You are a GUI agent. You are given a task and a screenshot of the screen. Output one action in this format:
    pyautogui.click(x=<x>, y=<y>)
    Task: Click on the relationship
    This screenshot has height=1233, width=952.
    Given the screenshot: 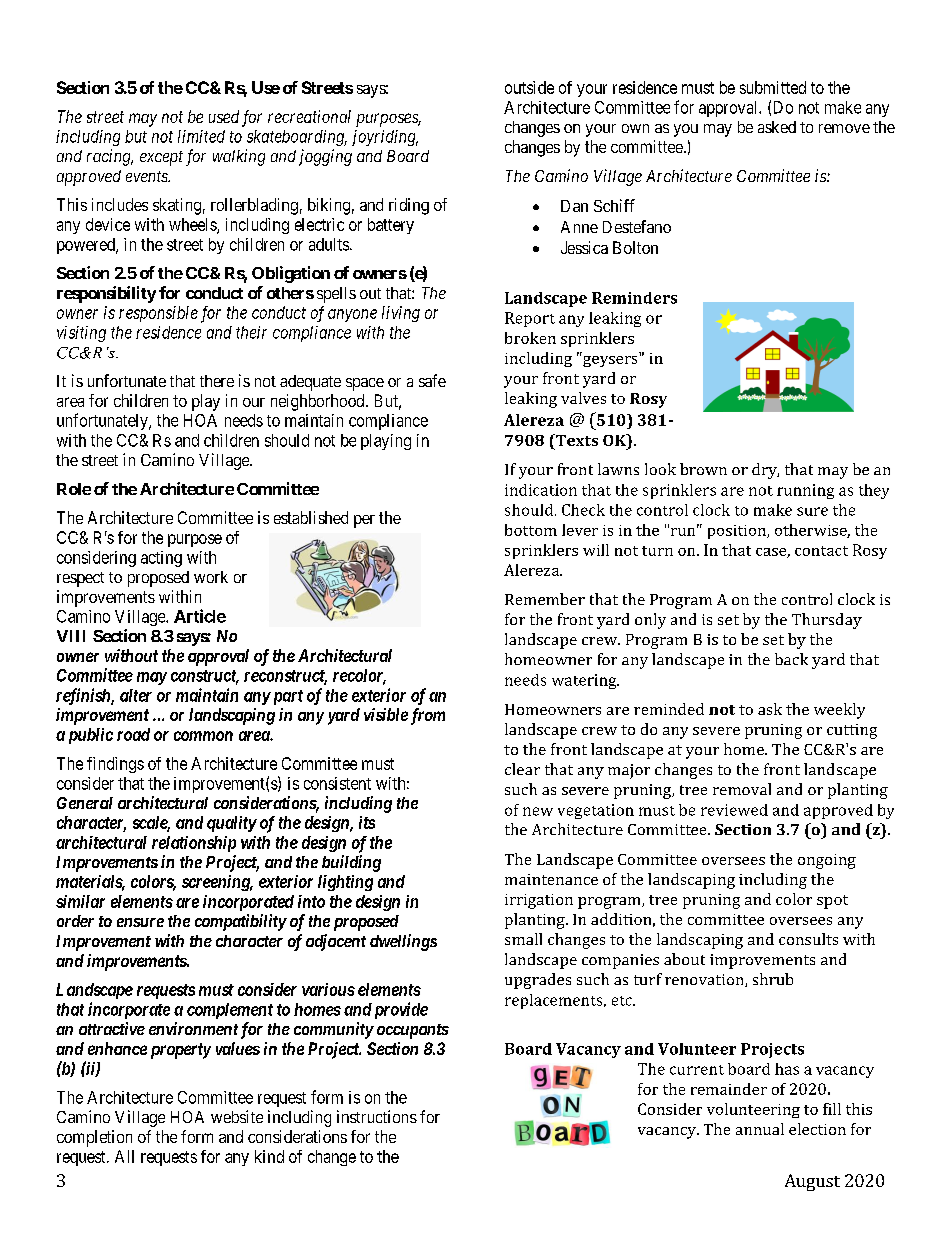 What is the action you would take?
    pyautogui.click(x=194, y=844)
